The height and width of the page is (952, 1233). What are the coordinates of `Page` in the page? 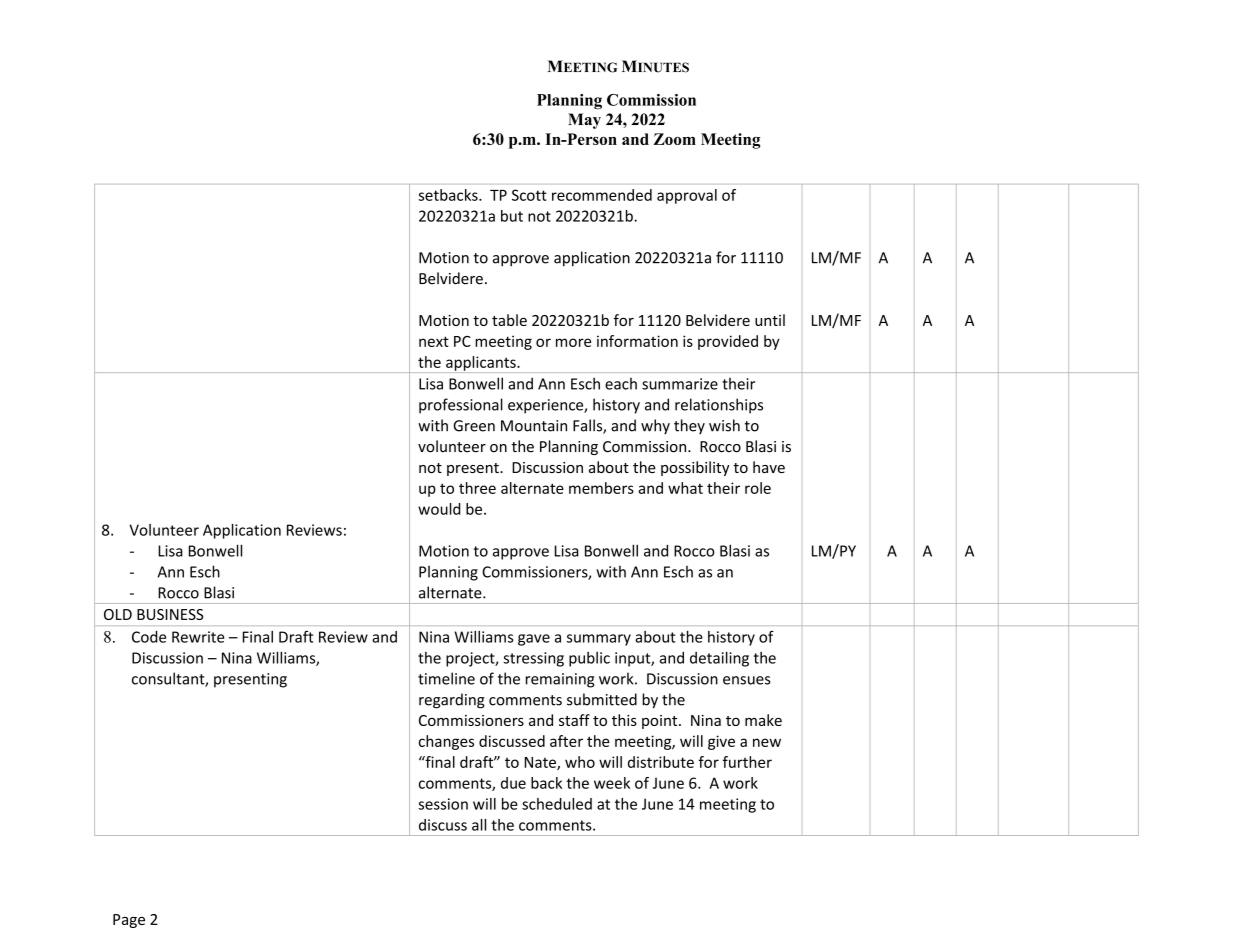 It's located at (129, 921).
